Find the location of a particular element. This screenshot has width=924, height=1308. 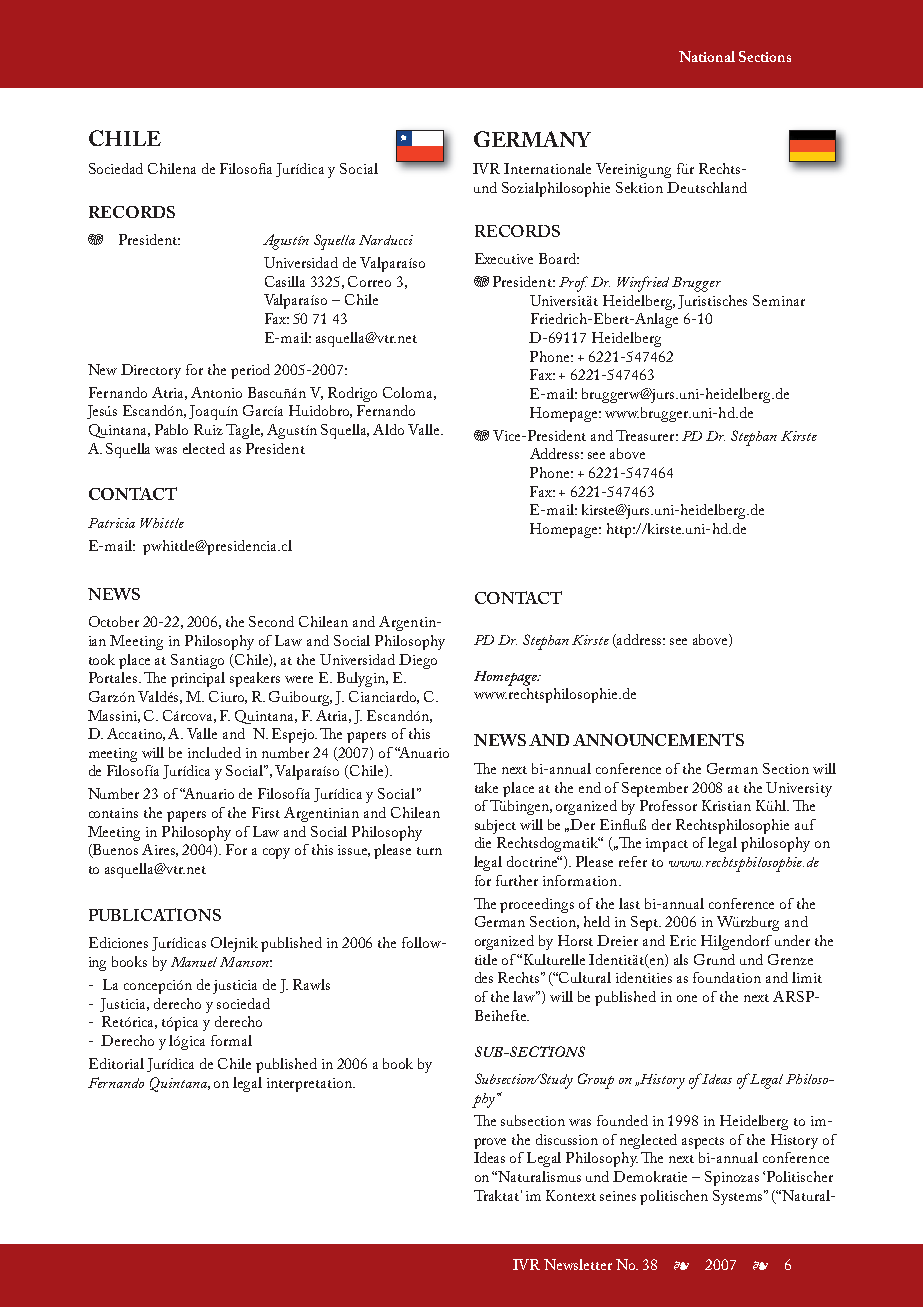

Kristian is located at coordinates (726, 805).
